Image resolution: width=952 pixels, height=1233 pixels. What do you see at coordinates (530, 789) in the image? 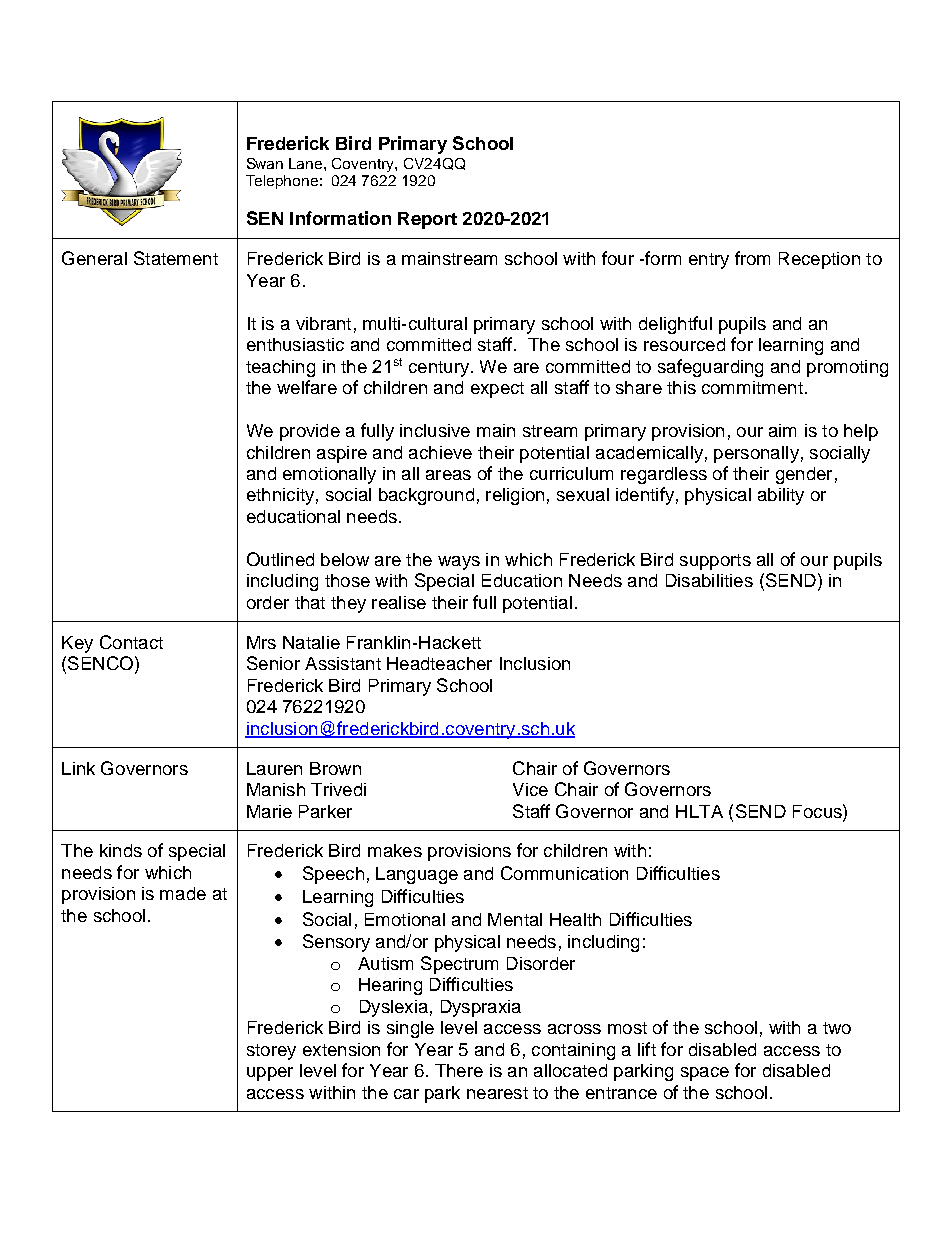
I see `Vice` at bounding box center [530, 789].
